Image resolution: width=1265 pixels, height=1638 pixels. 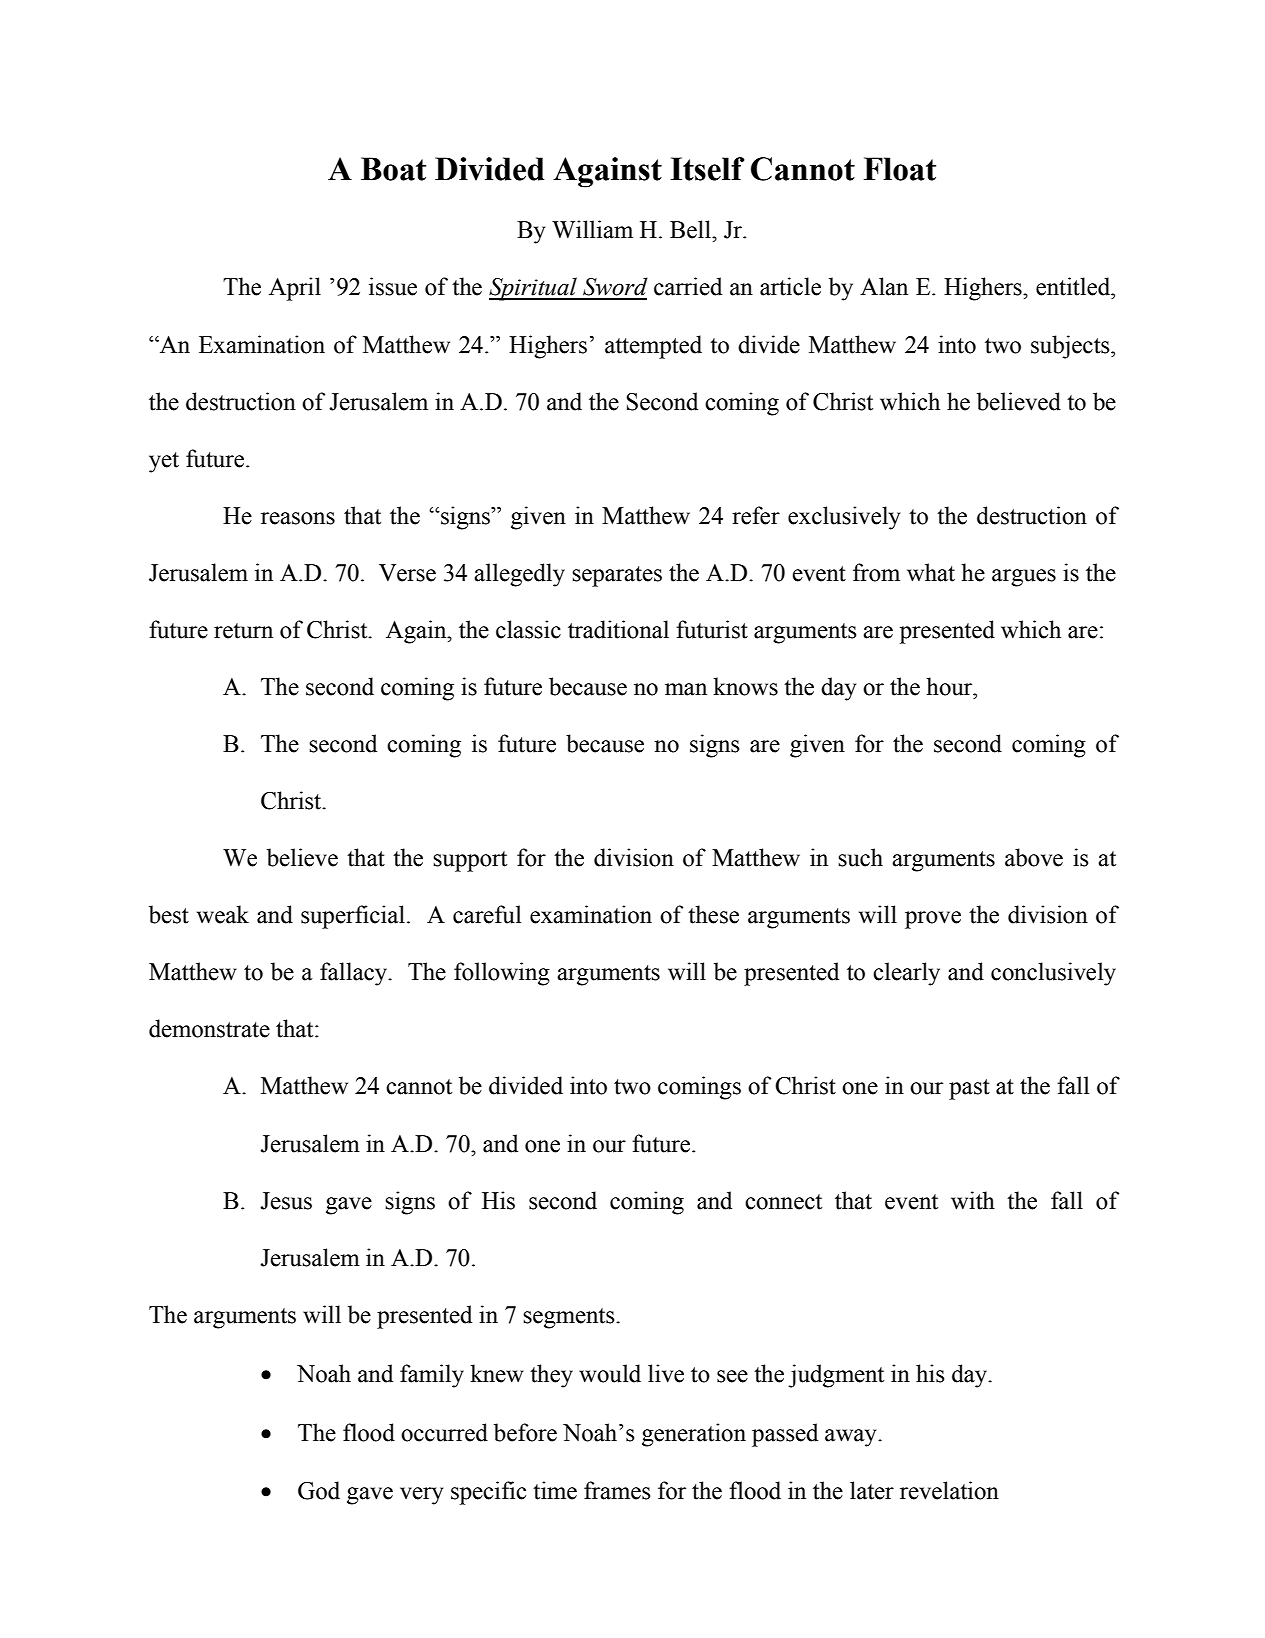 What do you see at coordinates (319, 1490) in the screenshot?
I see `God` at bounding box center [319, 1490].
